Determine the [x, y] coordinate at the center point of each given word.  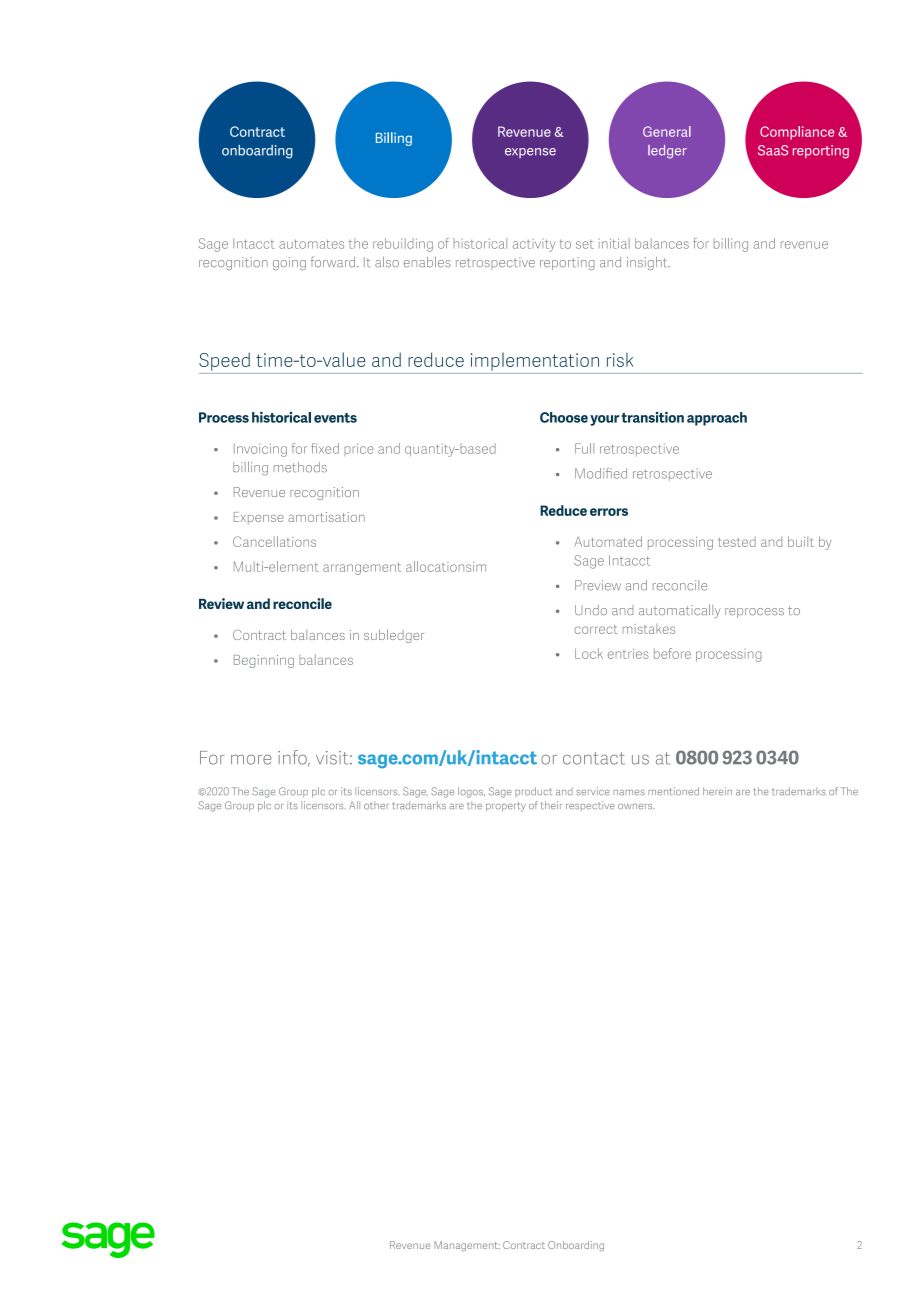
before [672, 653]
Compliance [797, 133]
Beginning [264, 661]
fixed [325, 448]
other [376, 805]
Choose [564, 417]
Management [467, 1246]
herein [717, 791]
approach [717, 419]
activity [534, 245]
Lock [589, 653]
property [506, 807]
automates [311, 244]
